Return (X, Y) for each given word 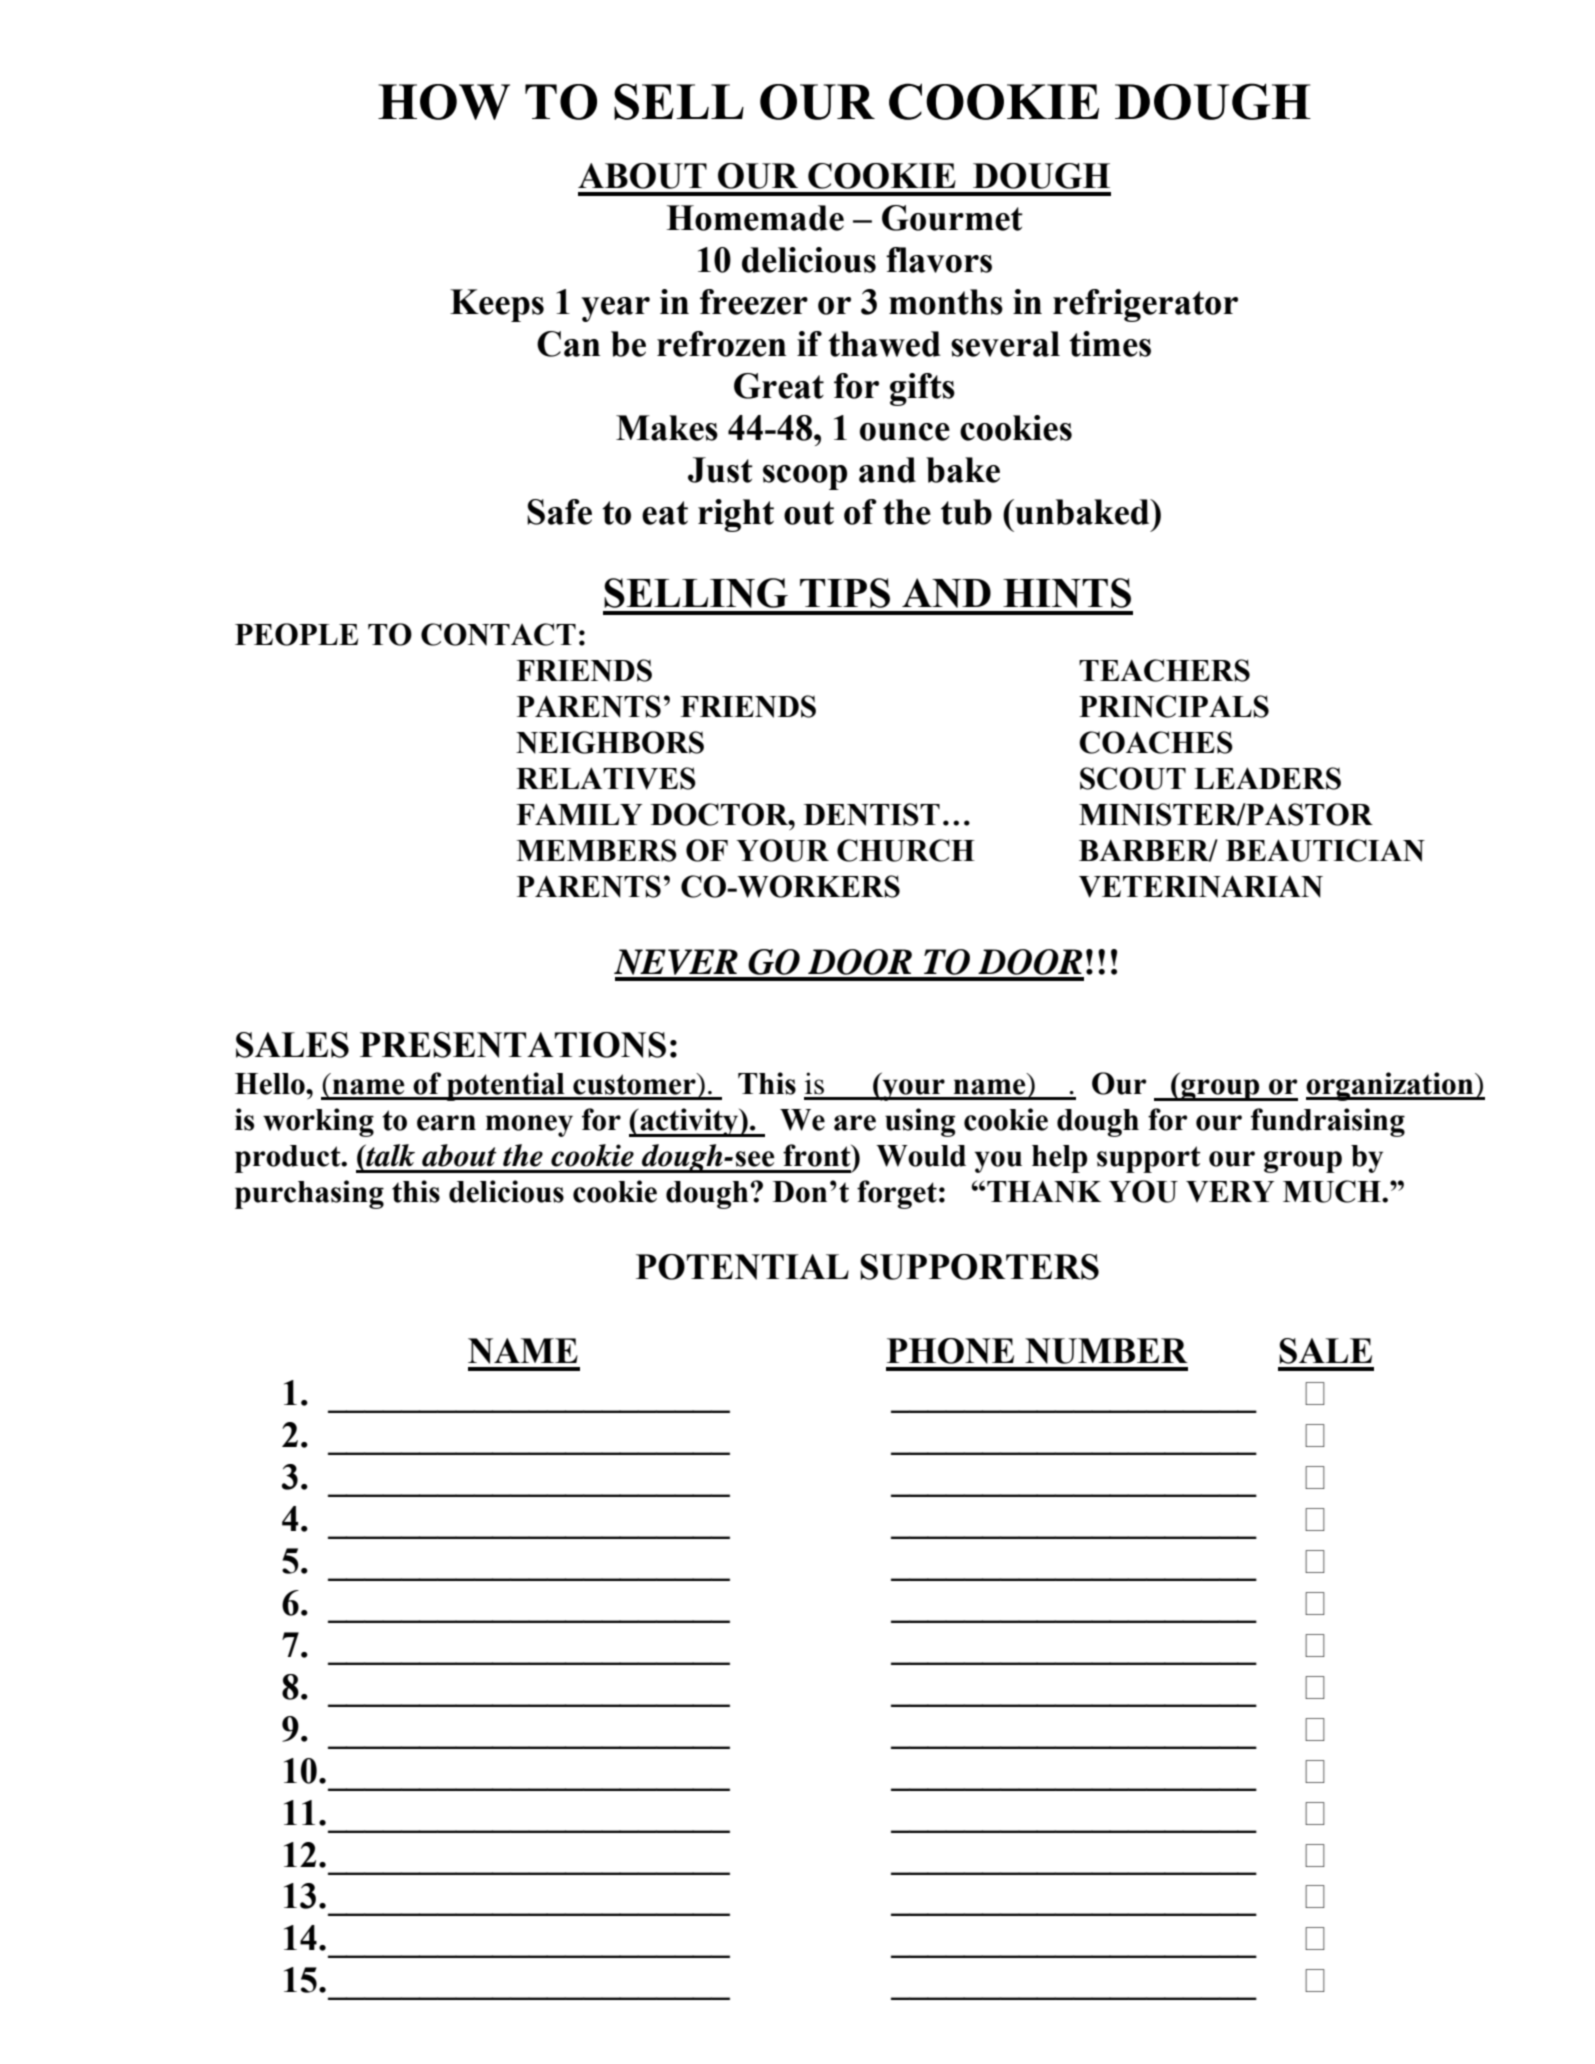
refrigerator (1145, 305)
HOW (444, 102)
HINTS (1067, 593)
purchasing (309, 1194)
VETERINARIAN (1201, 886)
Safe (559, 512)
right (736, 515)
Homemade (755, 218)
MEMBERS (596, 850)
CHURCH (906, 850)
